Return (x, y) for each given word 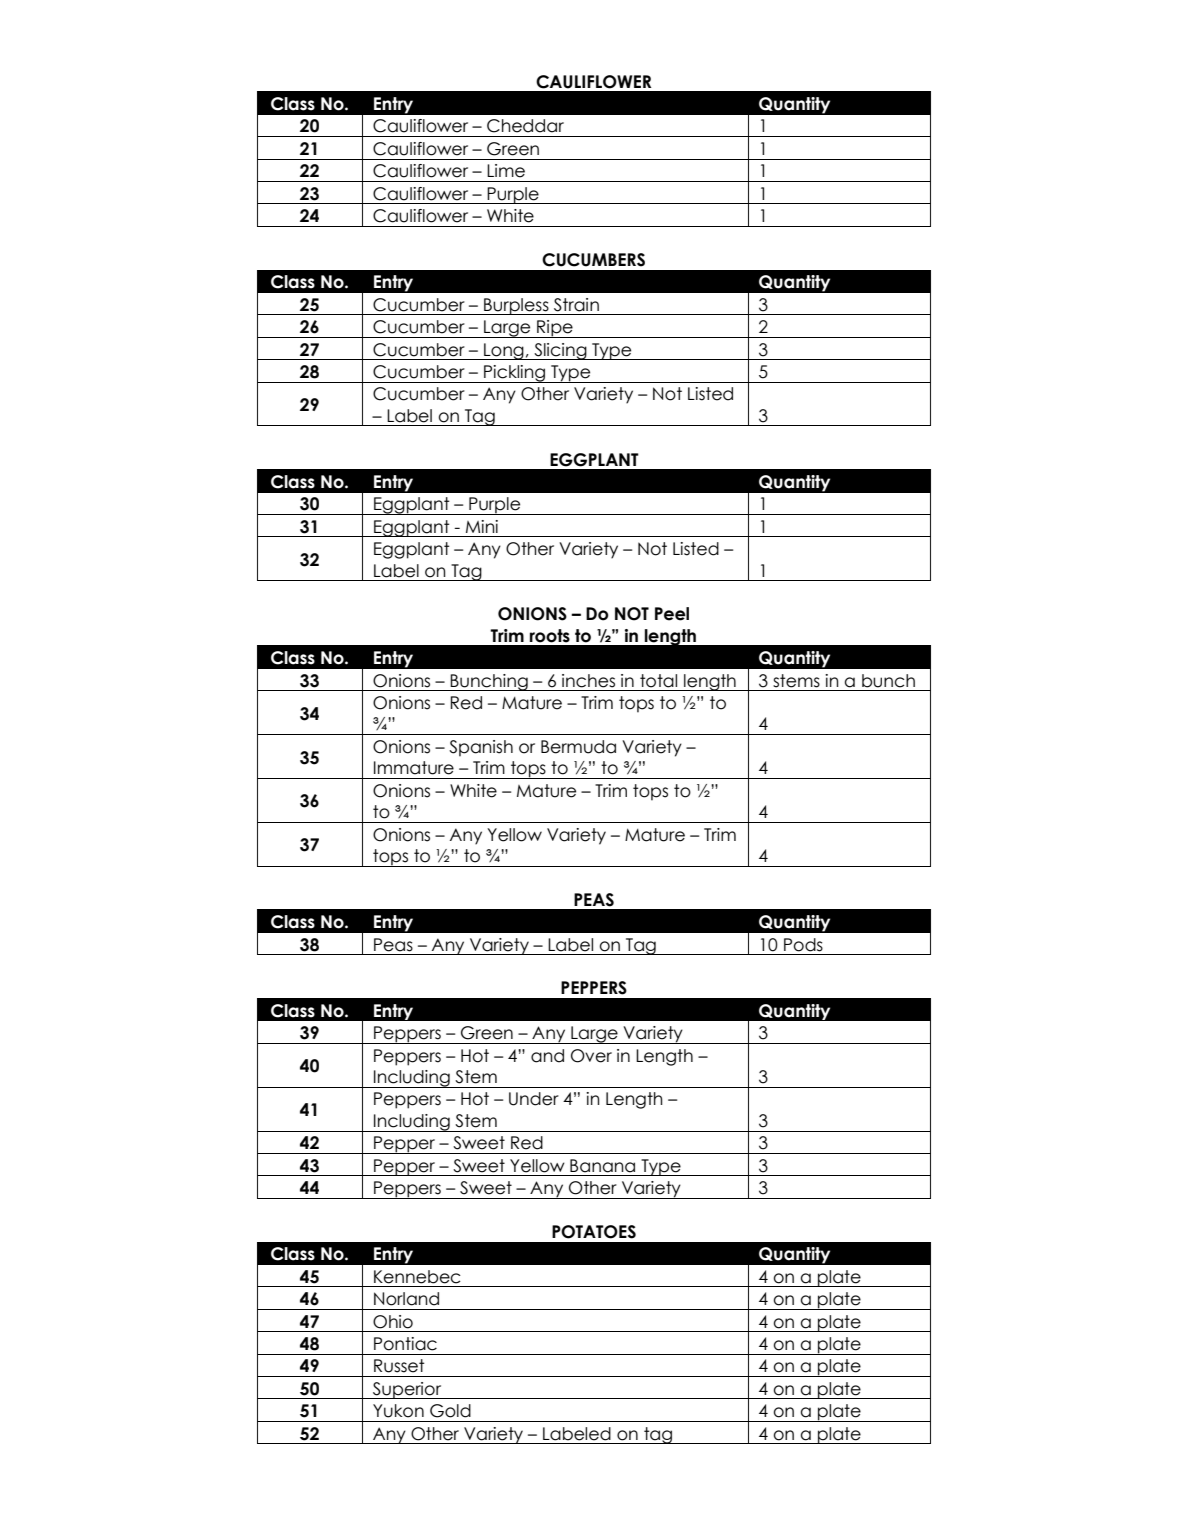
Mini (482, 526)
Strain (576, 305)
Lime (506, 171)
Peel (672, 614)
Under (534, 1099)
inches (588, 681)
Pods (803, 945)
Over (591, 1056)
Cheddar (525, 126)
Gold (450, 1411)
